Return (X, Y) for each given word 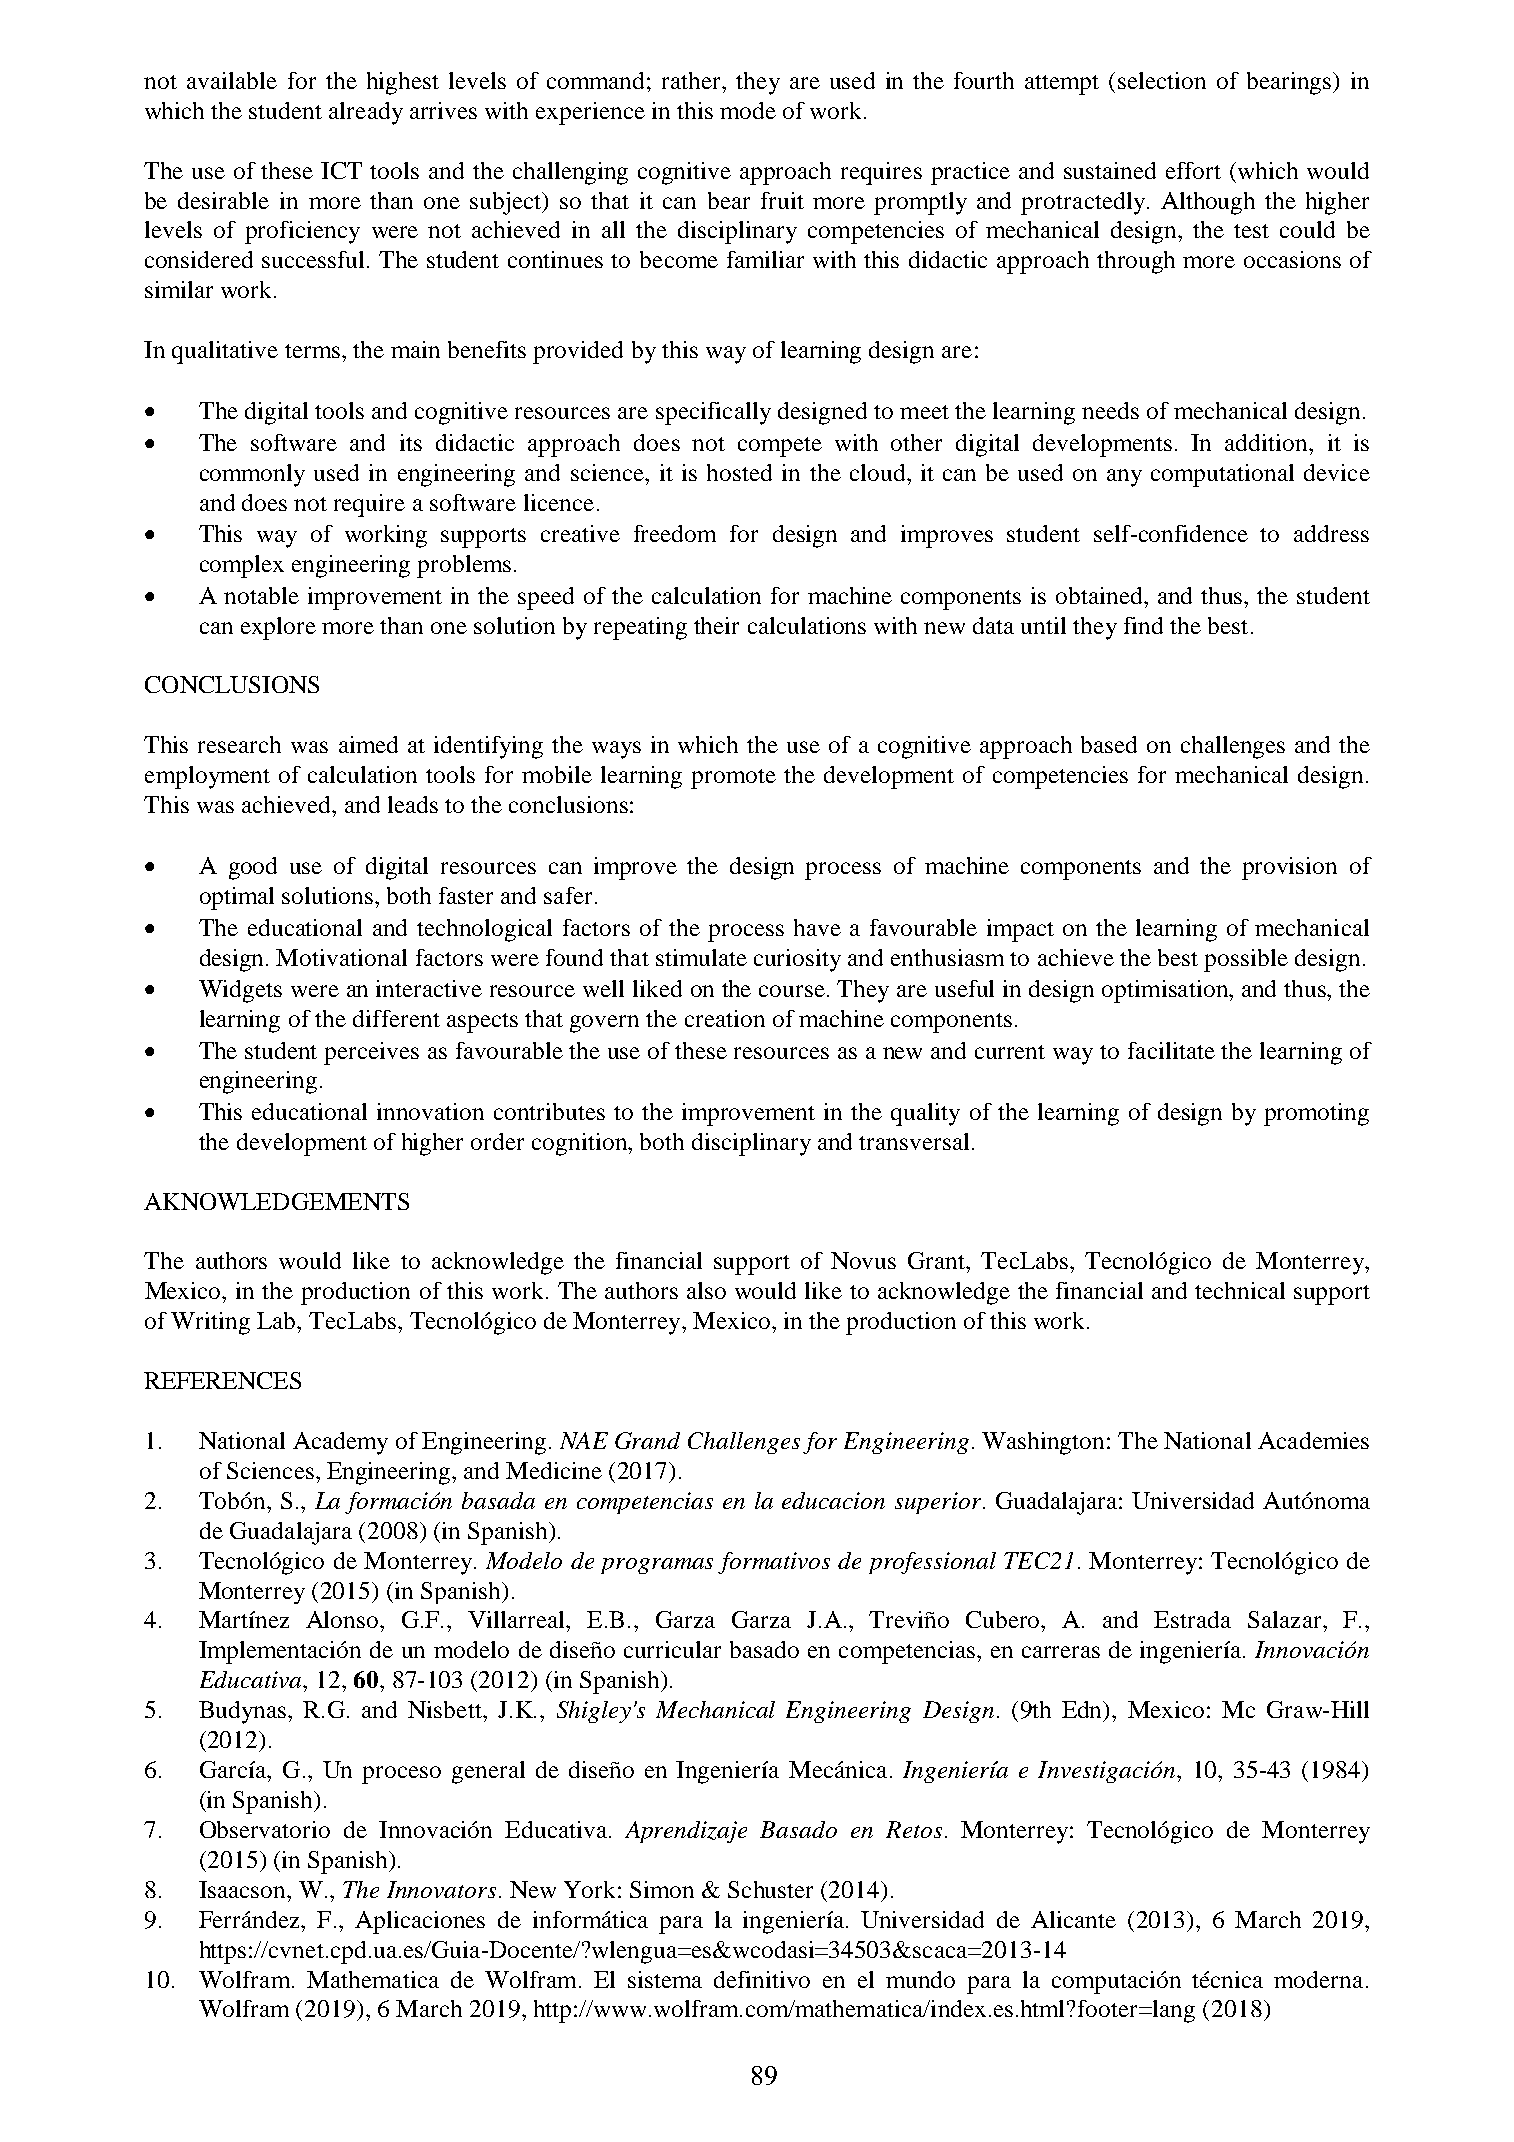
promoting (1316, 1114)
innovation (430, 1111)
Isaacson (243, 1889)
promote (733, 779)
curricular (672, 1649)
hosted (739, 472)
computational (1222, 475)
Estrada (1192, 1619)
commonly (252, 475)
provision (1289, 868)
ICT (341, 170)
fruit (782, 200)
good (253, 868)
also (706, 1290)
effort (1193, 170)
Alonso (342, 1619)
